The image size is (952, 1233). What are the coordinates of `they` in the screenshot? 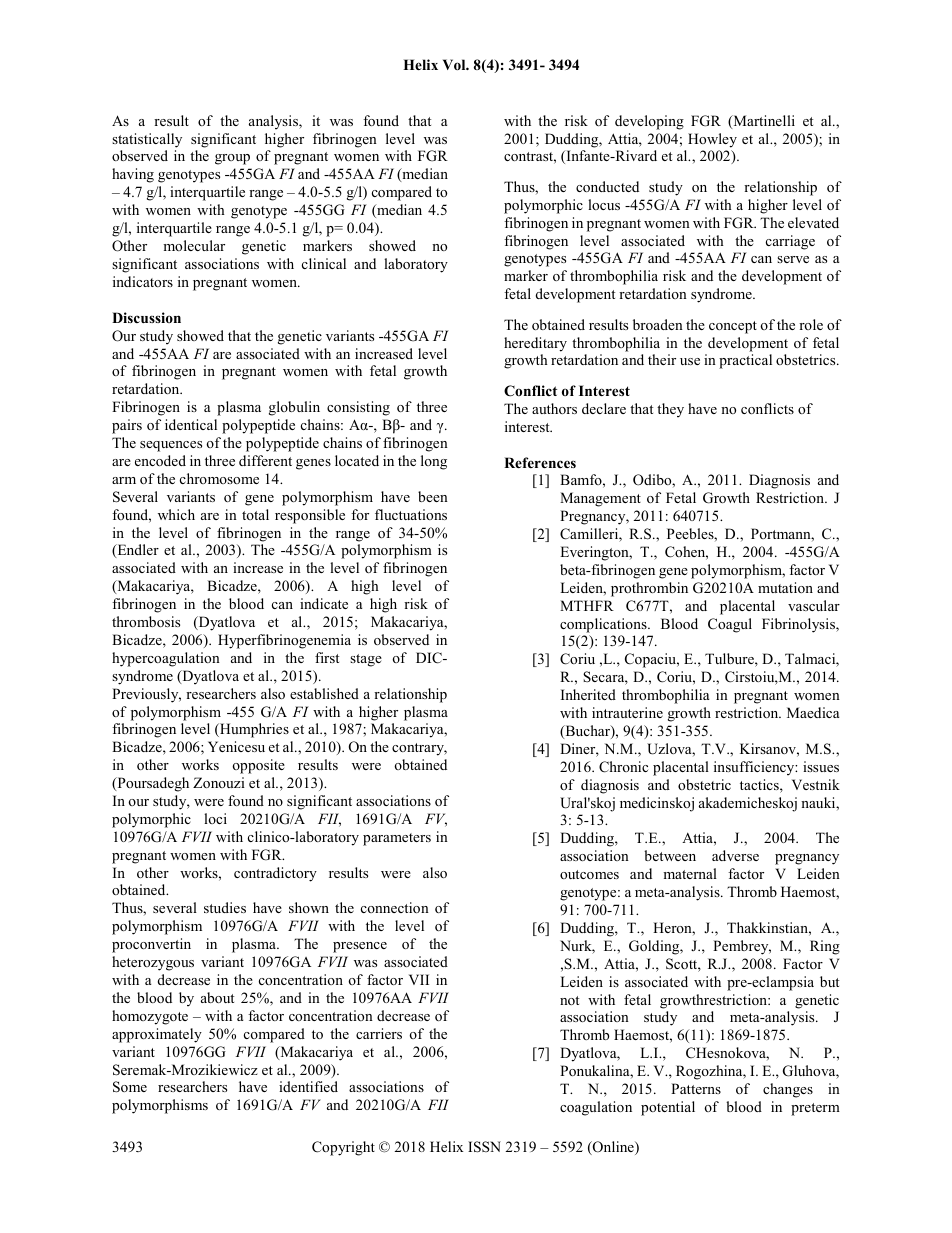 It's located at (670, 410).
